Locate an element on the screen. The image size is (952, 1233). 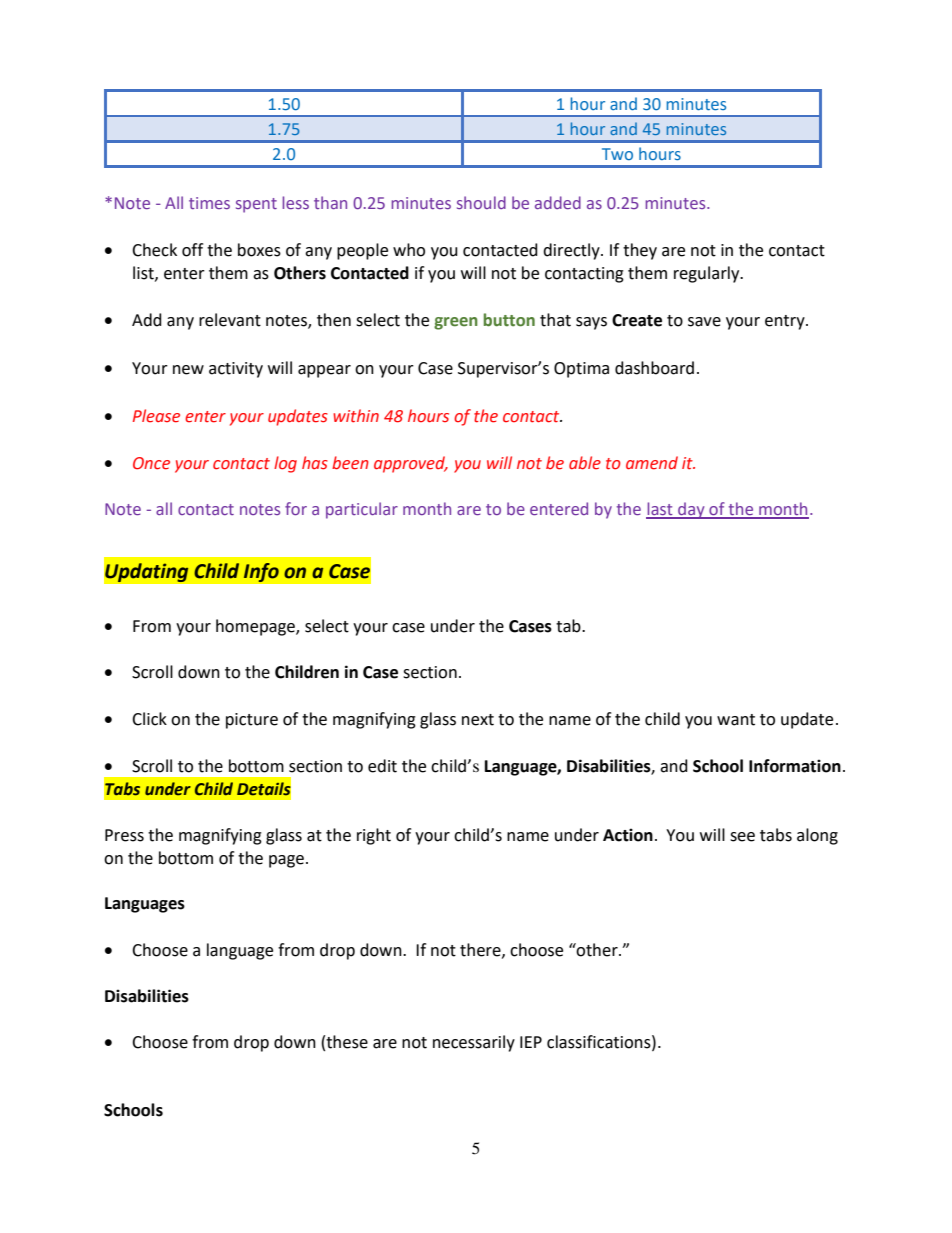
particular is located at coordinates (362, 510).
